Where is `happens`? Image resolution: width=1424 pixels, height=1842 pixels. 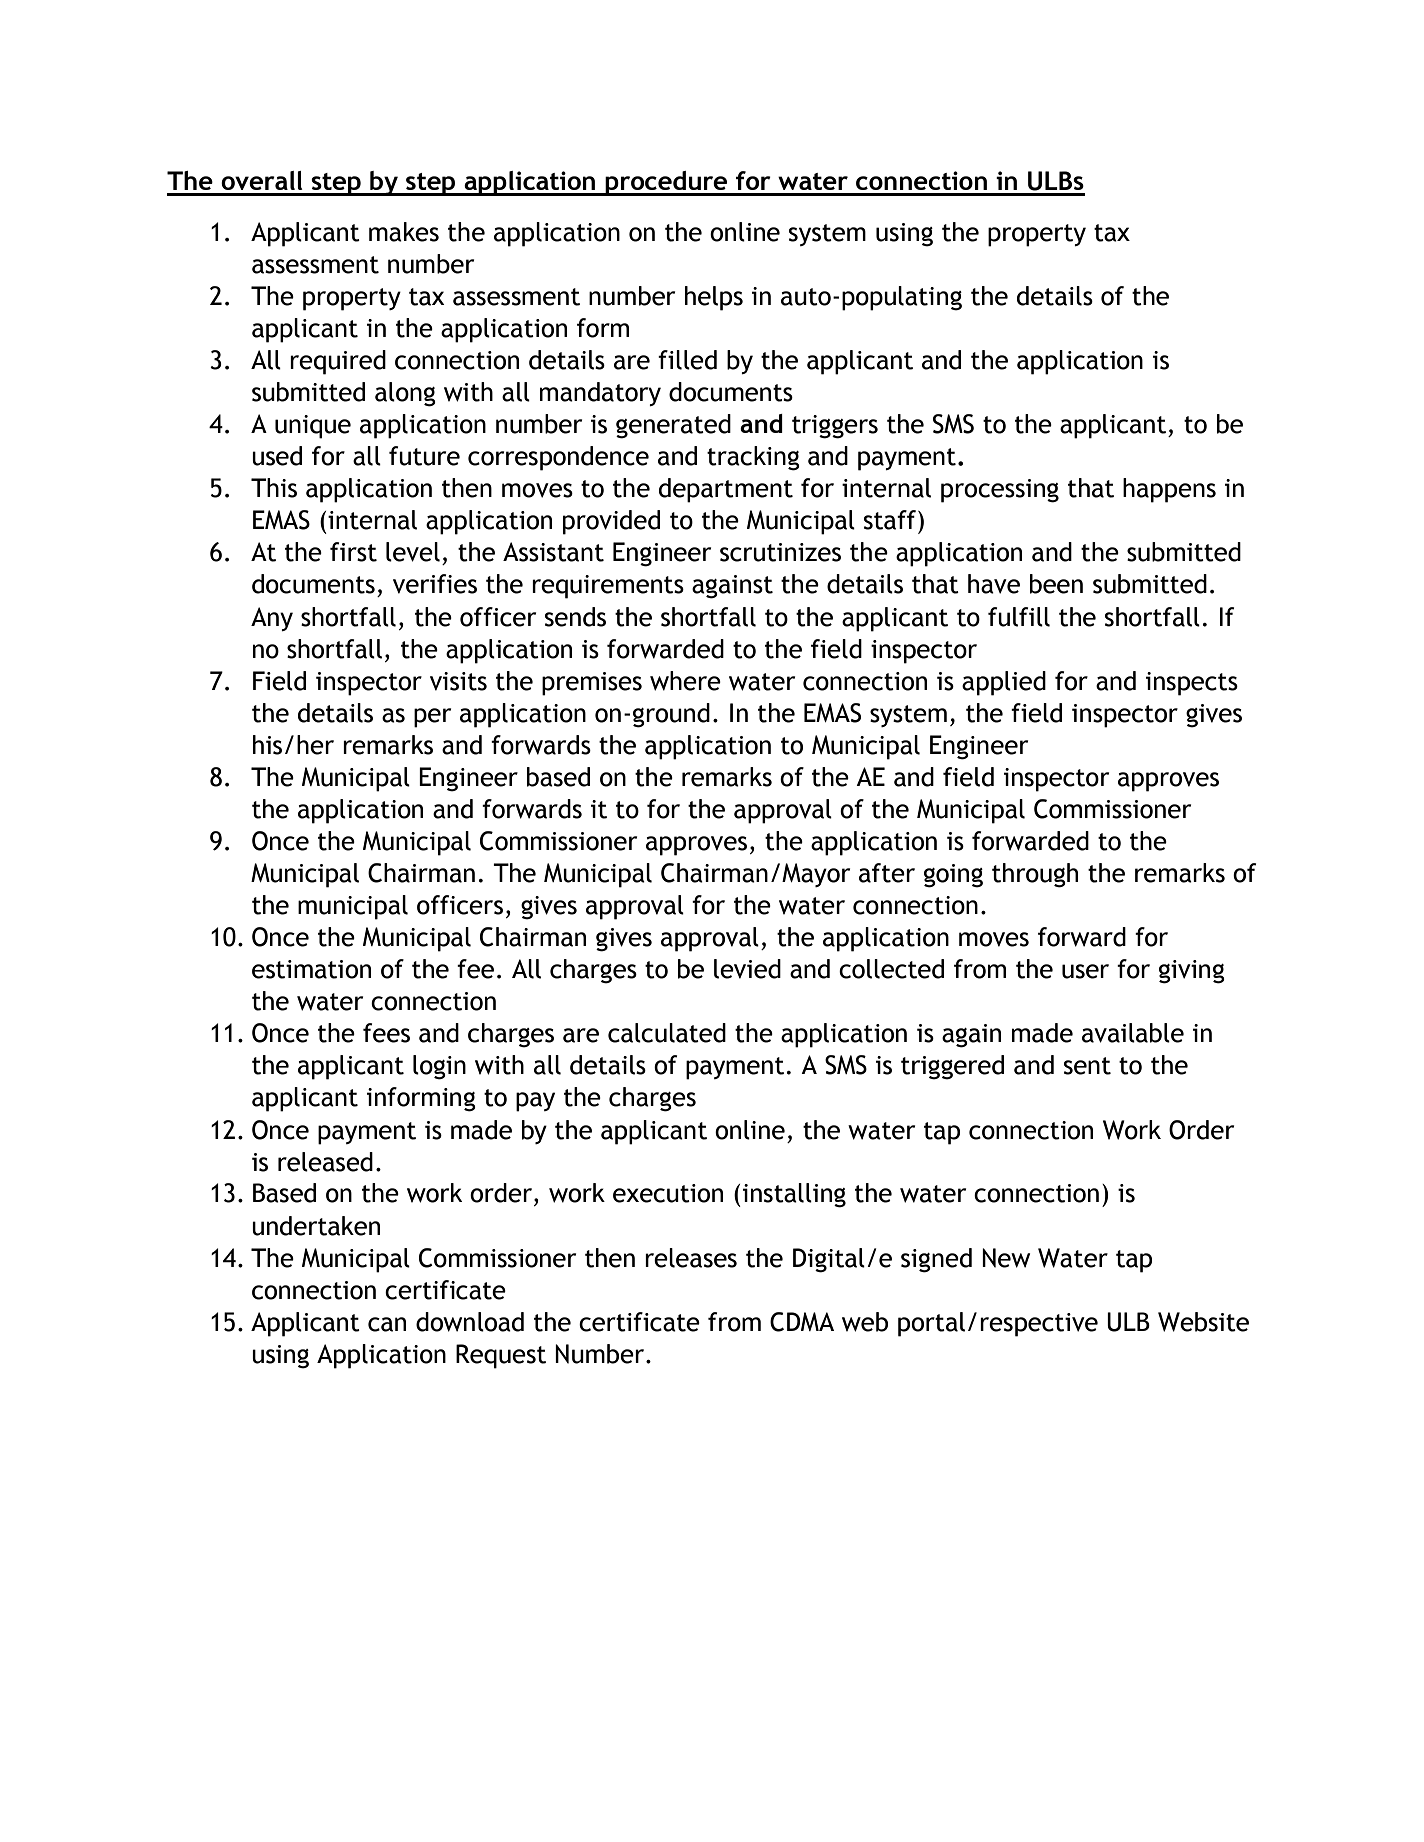
happens is located at coordinates (1169, 490).
